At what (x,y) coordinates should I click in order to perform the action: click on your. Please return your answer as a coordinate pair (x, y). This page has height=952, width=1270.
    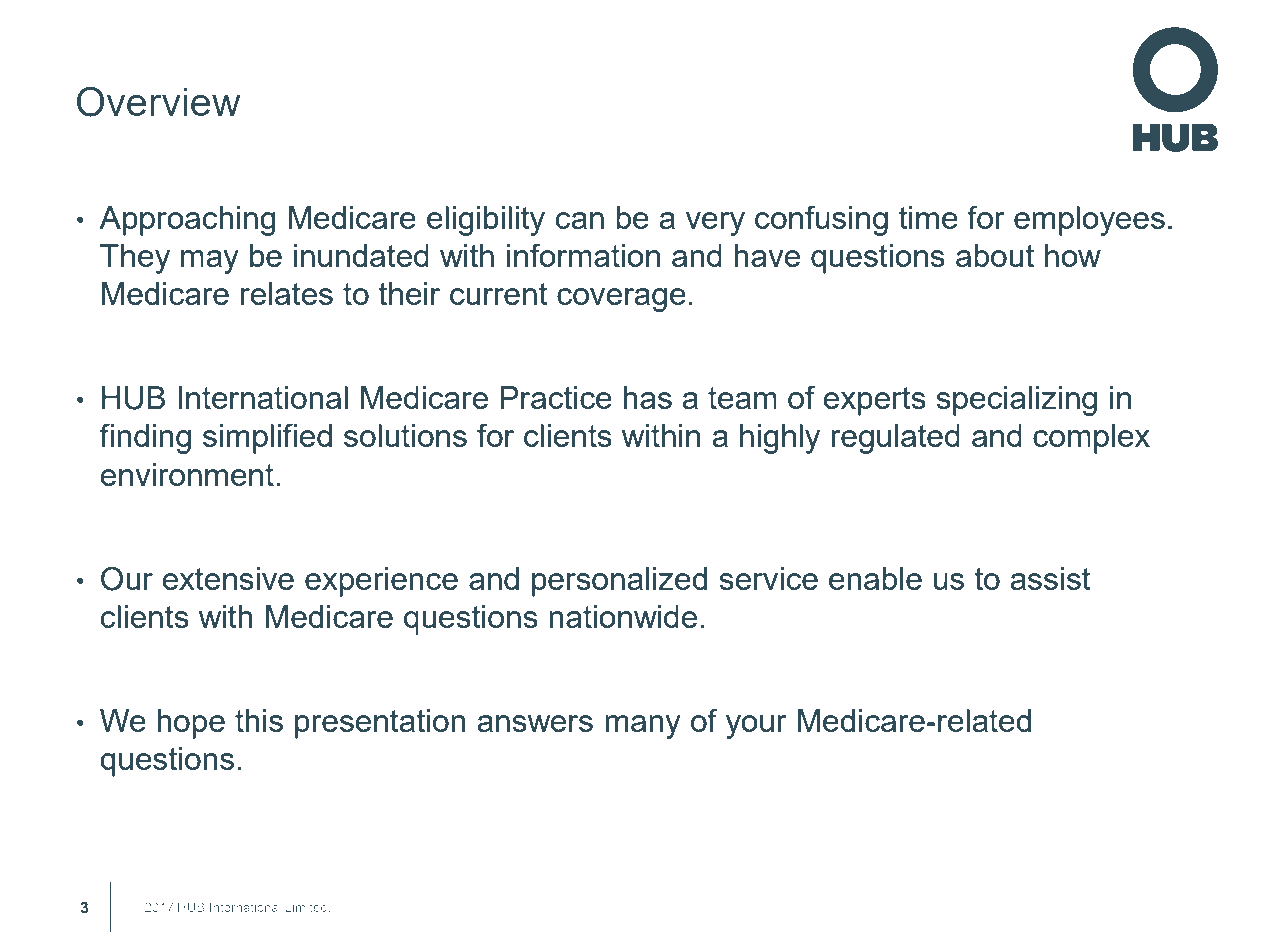
    Looking at the image, I should click on (756, 727).
